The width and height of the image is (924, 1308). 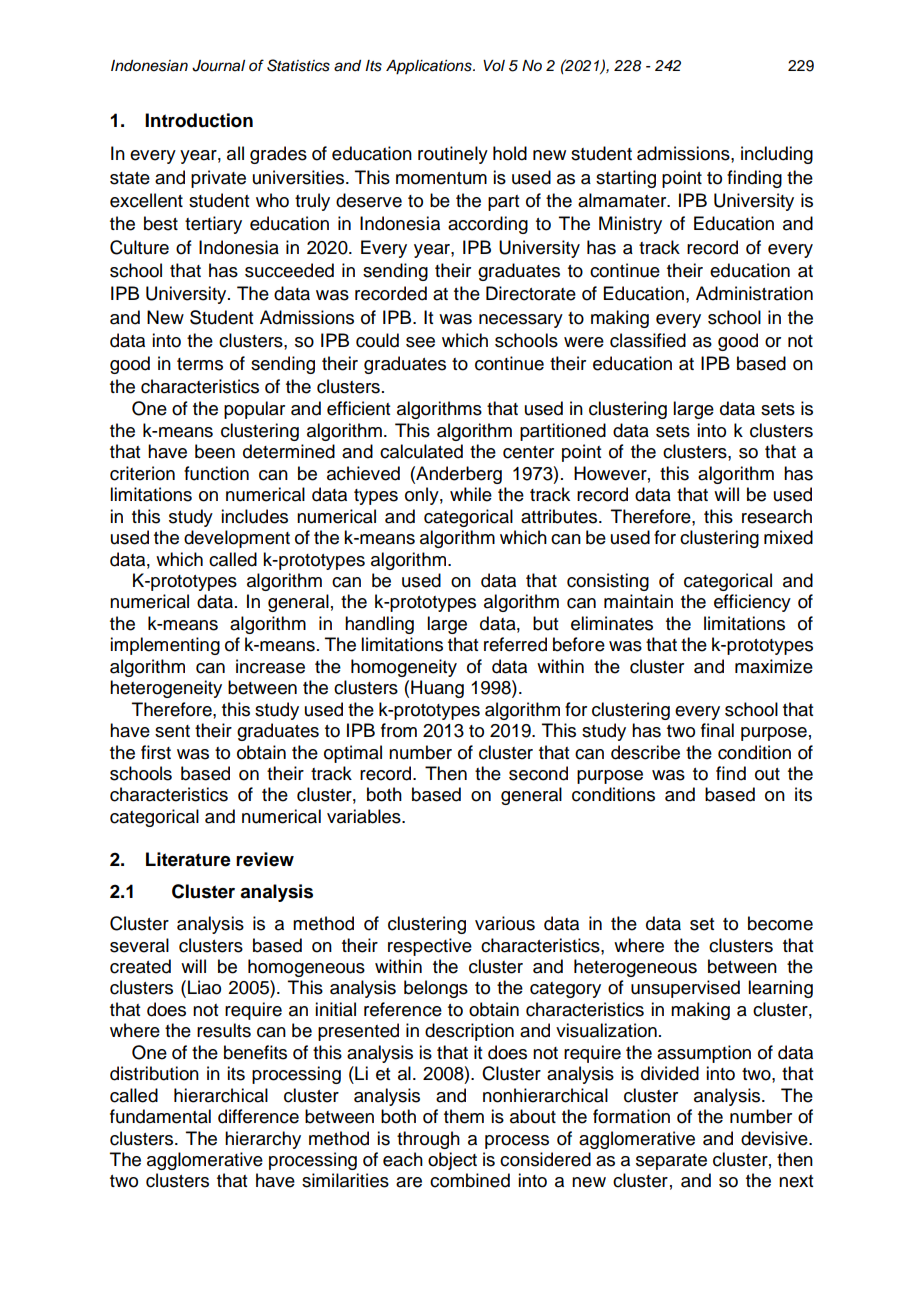 What do you see at coordinates (752, 603) in the image?
I see `efficiency` at bounding box center [752, 603].
